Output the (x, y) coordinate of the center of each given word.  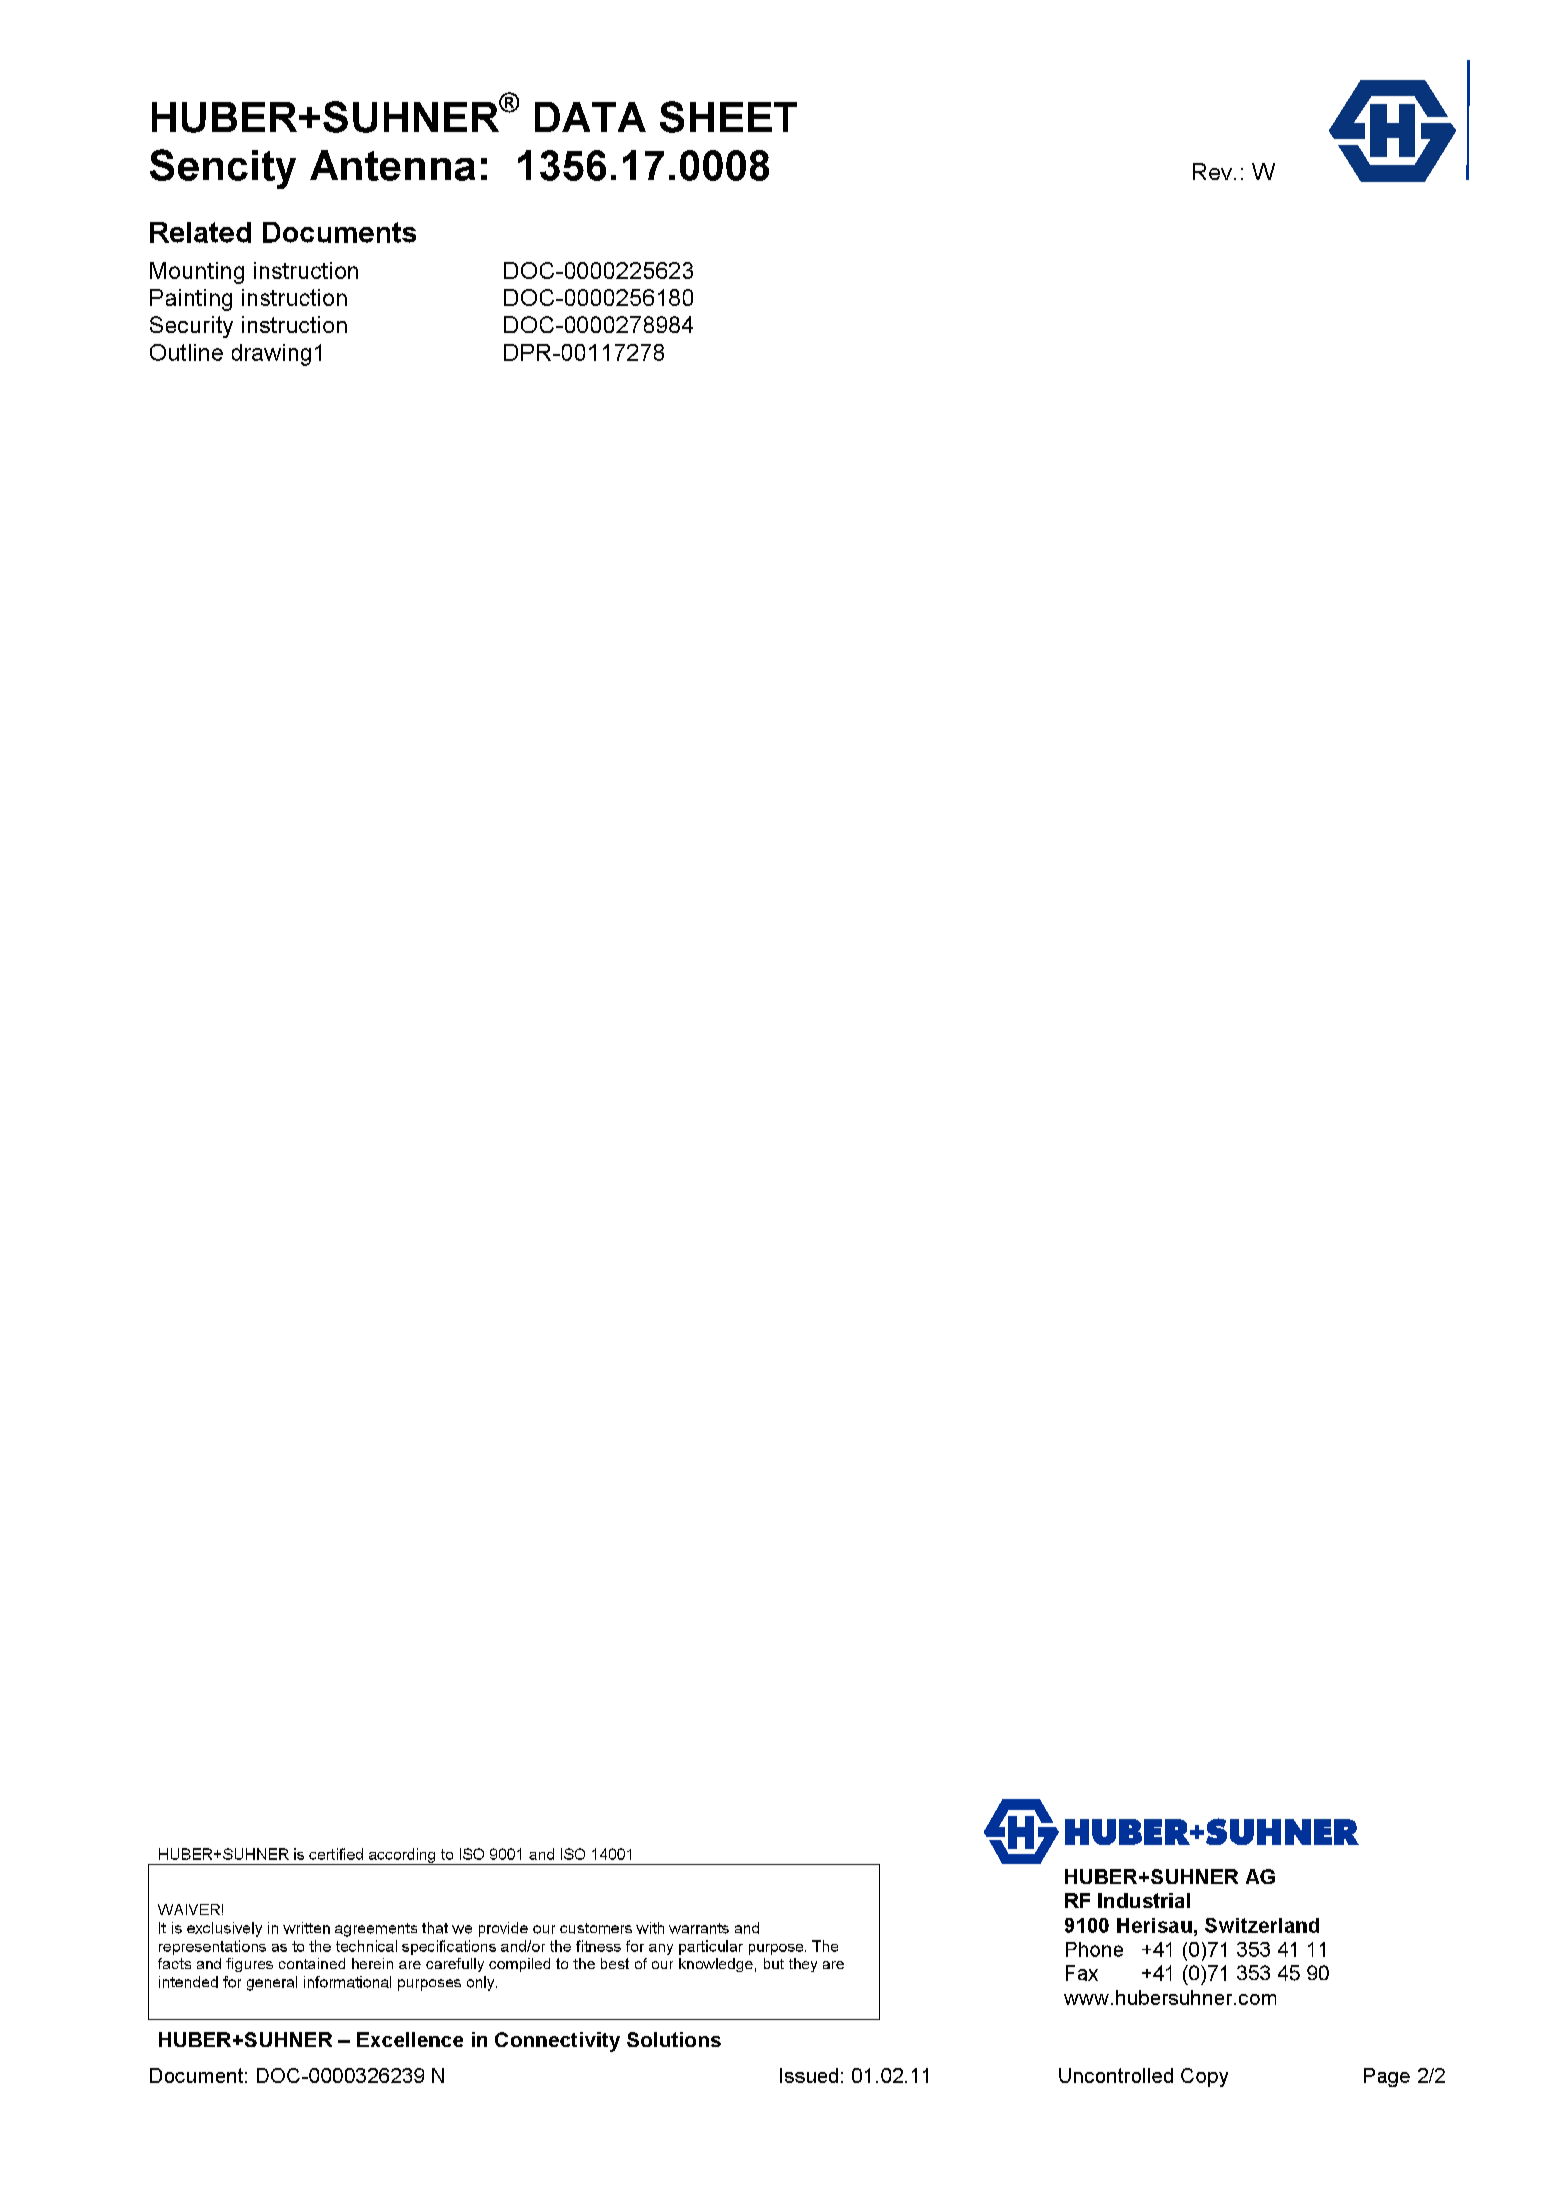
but (774, 1963)
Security (191, 327)
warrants (699, 1928)
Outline (186, 352)
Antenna (392, 165)
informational (347, 1982)
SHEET (728, 117)
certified (336, 1854)
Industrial (1144, 1900)
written (306, 1928)
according (402, 1856)
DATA (590, 117)
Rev (1214, 171)
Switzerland (1262, 1925)
